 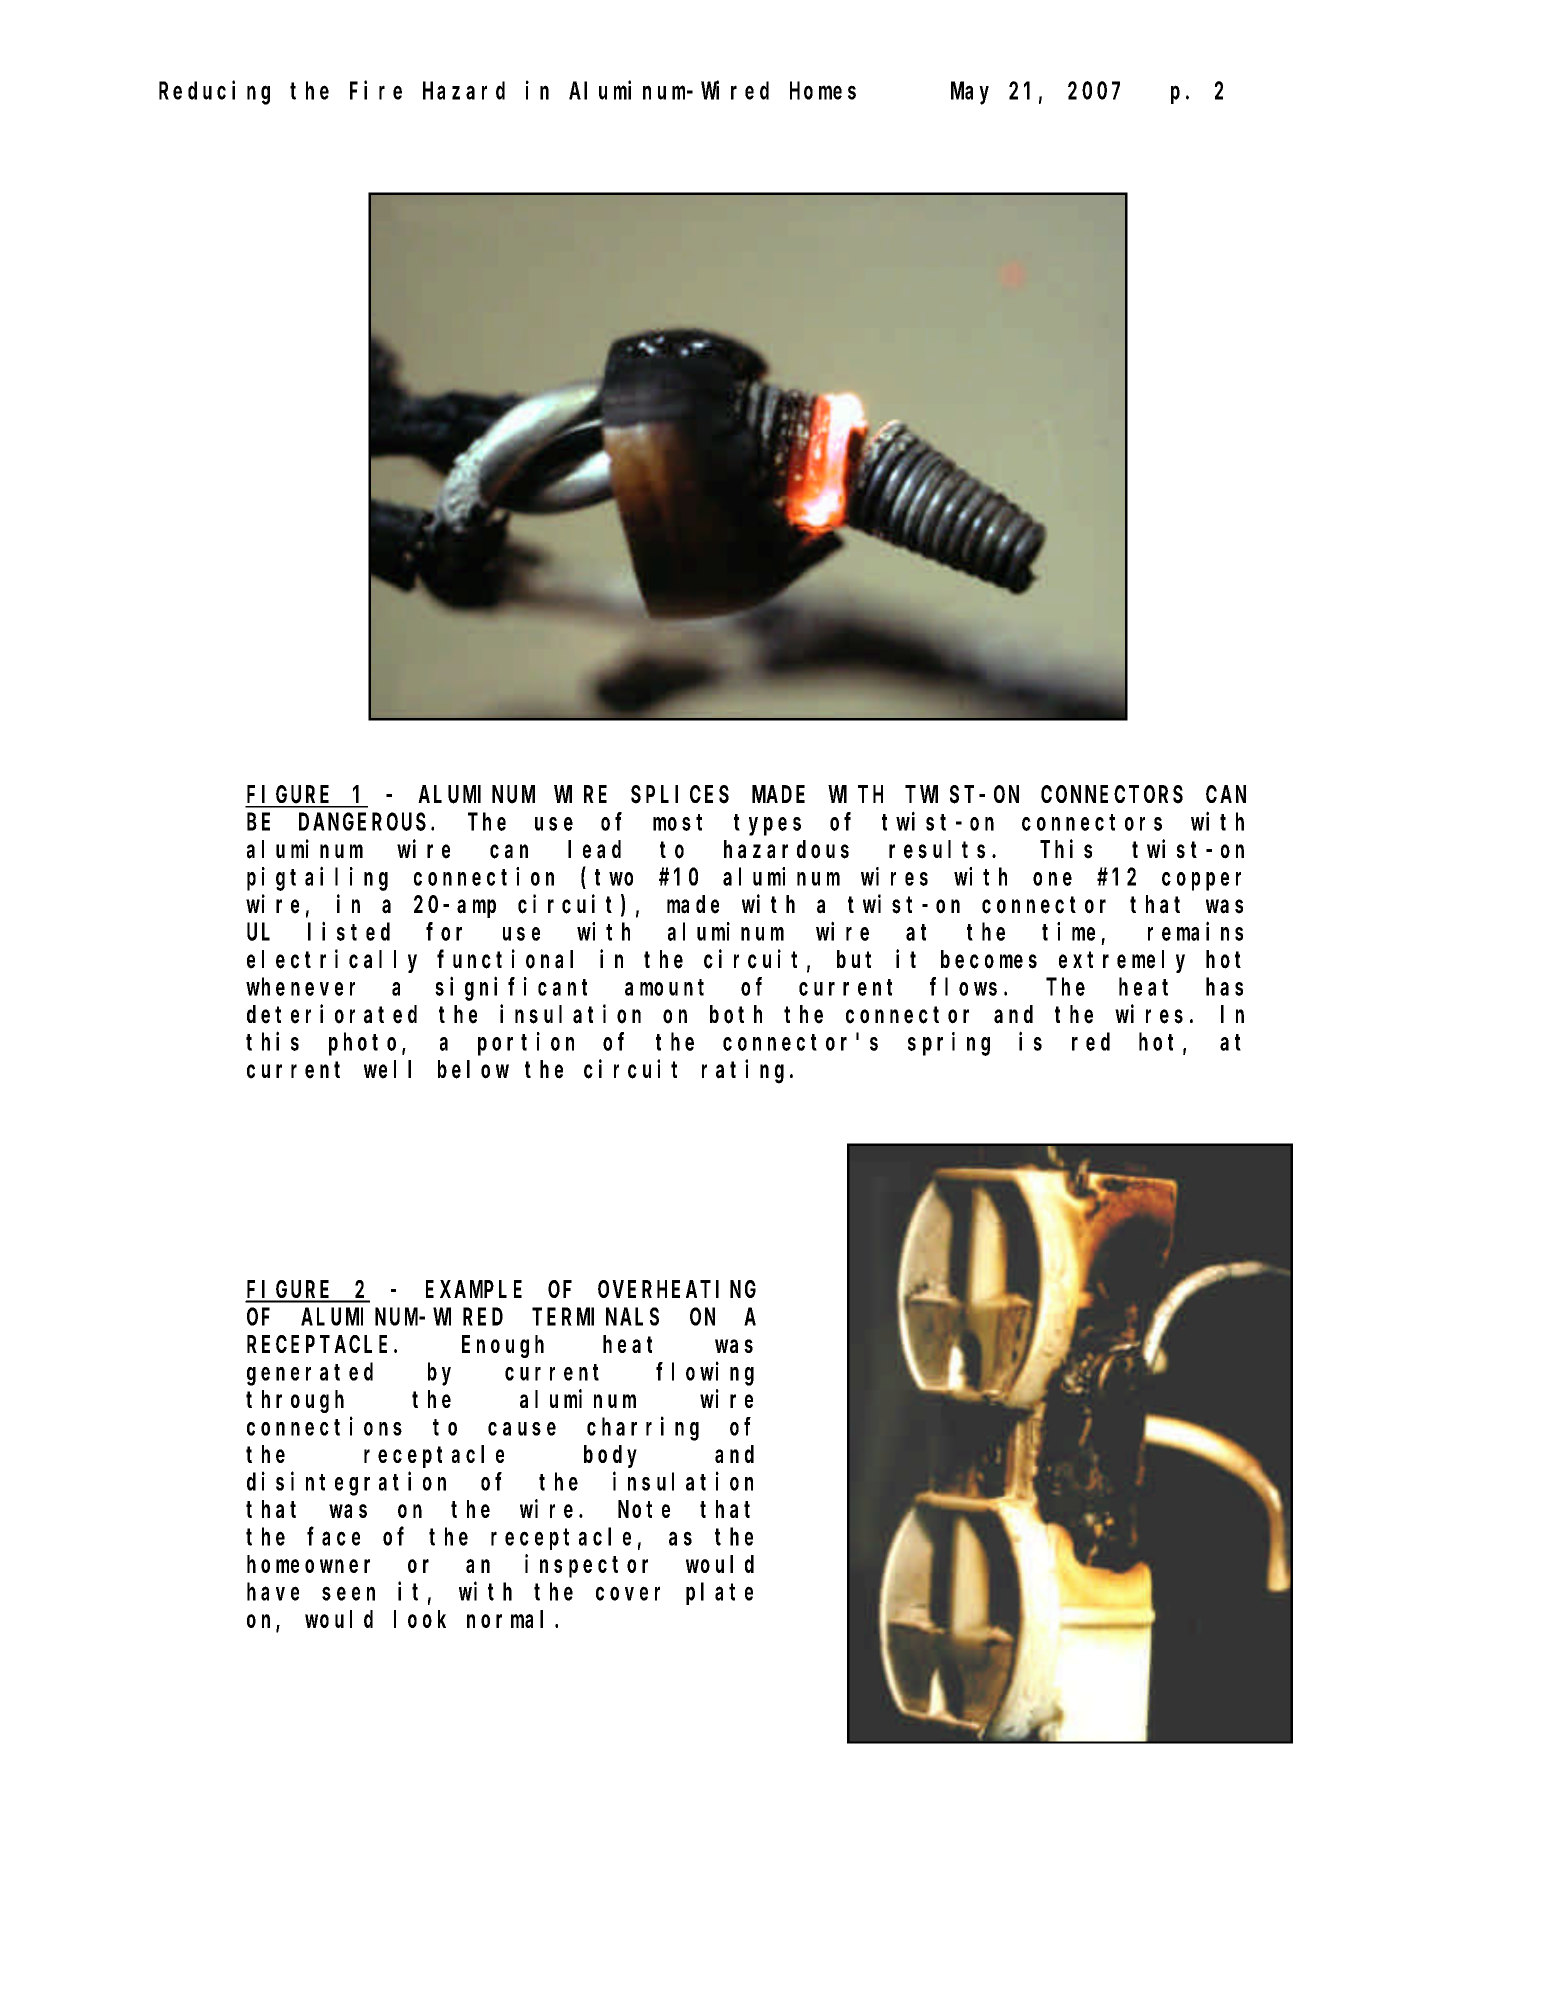 I want to click on SPLICES, so click(x=680, y=795).
